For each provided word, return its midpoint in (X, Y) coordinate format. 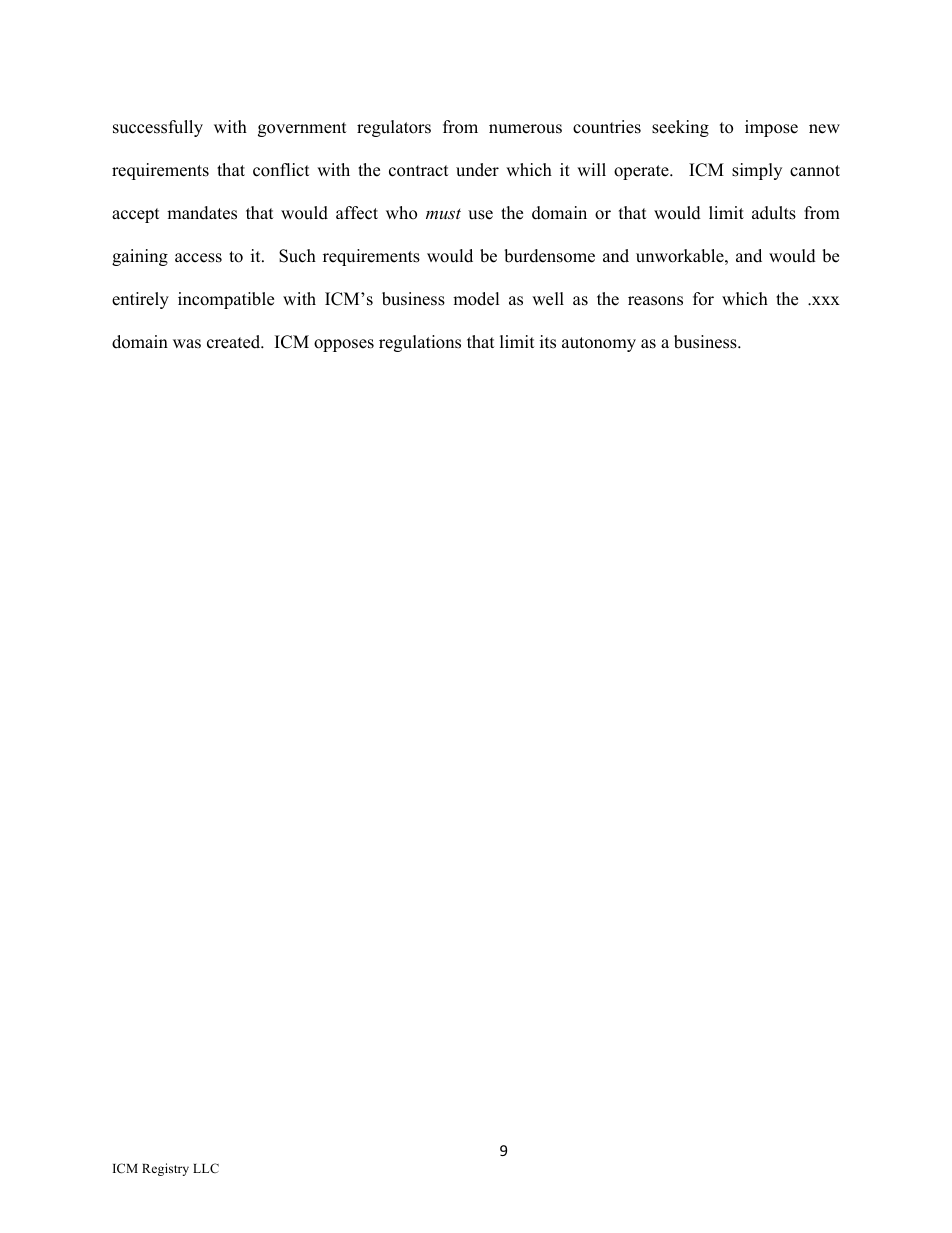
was (187, 344)
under (477, 170)
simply (757, 171)
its (548, 342)
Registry (165, 1169)
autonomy (599, 344)
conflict (281, 170)
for (703, 299)
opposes (344, 345)
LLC (206, 1168)
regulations (420, 343)
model (476, 299)
